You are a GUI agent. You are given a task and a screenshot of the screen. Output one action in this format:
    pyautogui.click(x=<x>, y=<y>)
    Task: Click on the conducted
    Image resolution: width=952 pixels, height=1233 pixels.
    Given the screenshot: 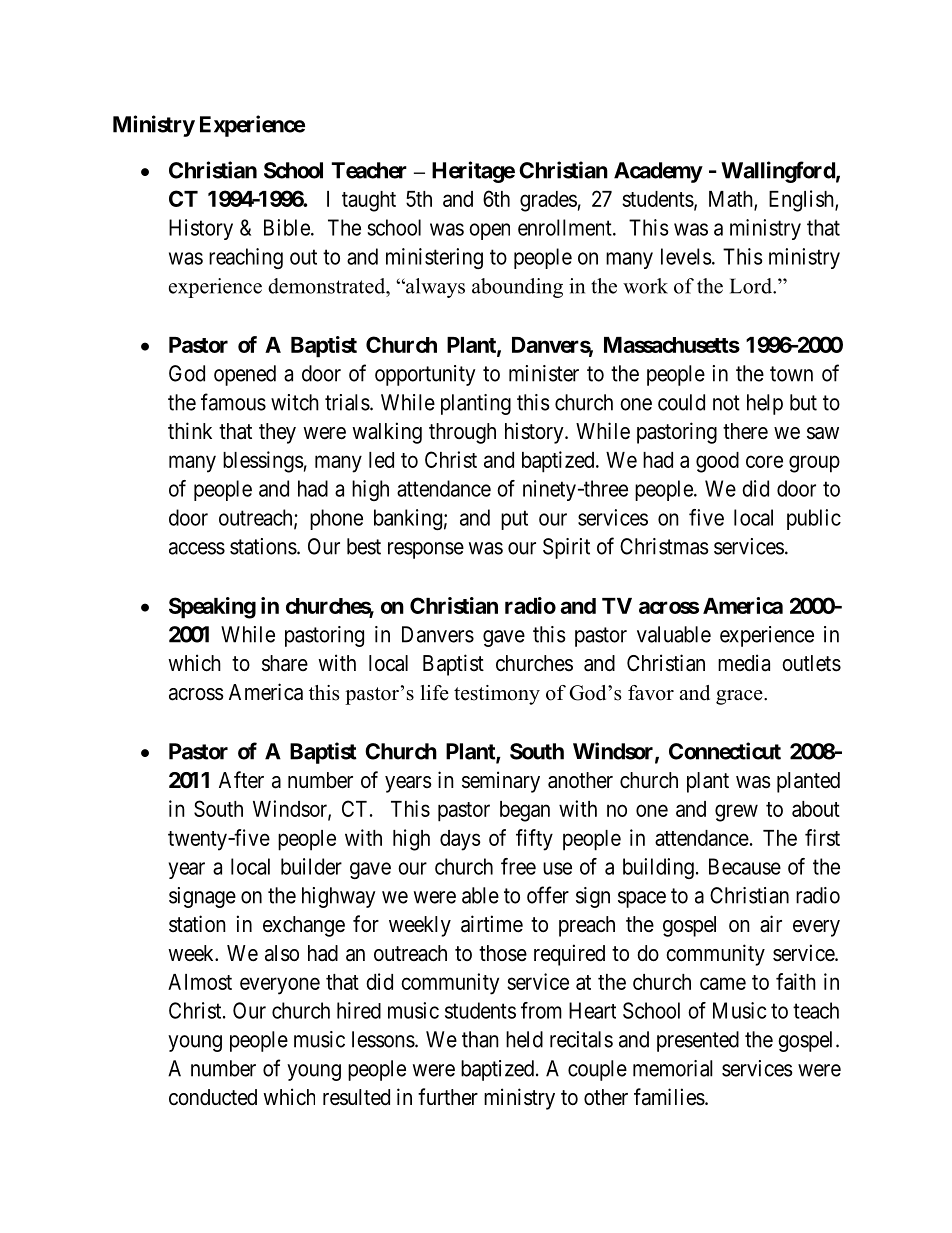 What is the action you would take?
    pyautogui.click(x=213, y=1097)
